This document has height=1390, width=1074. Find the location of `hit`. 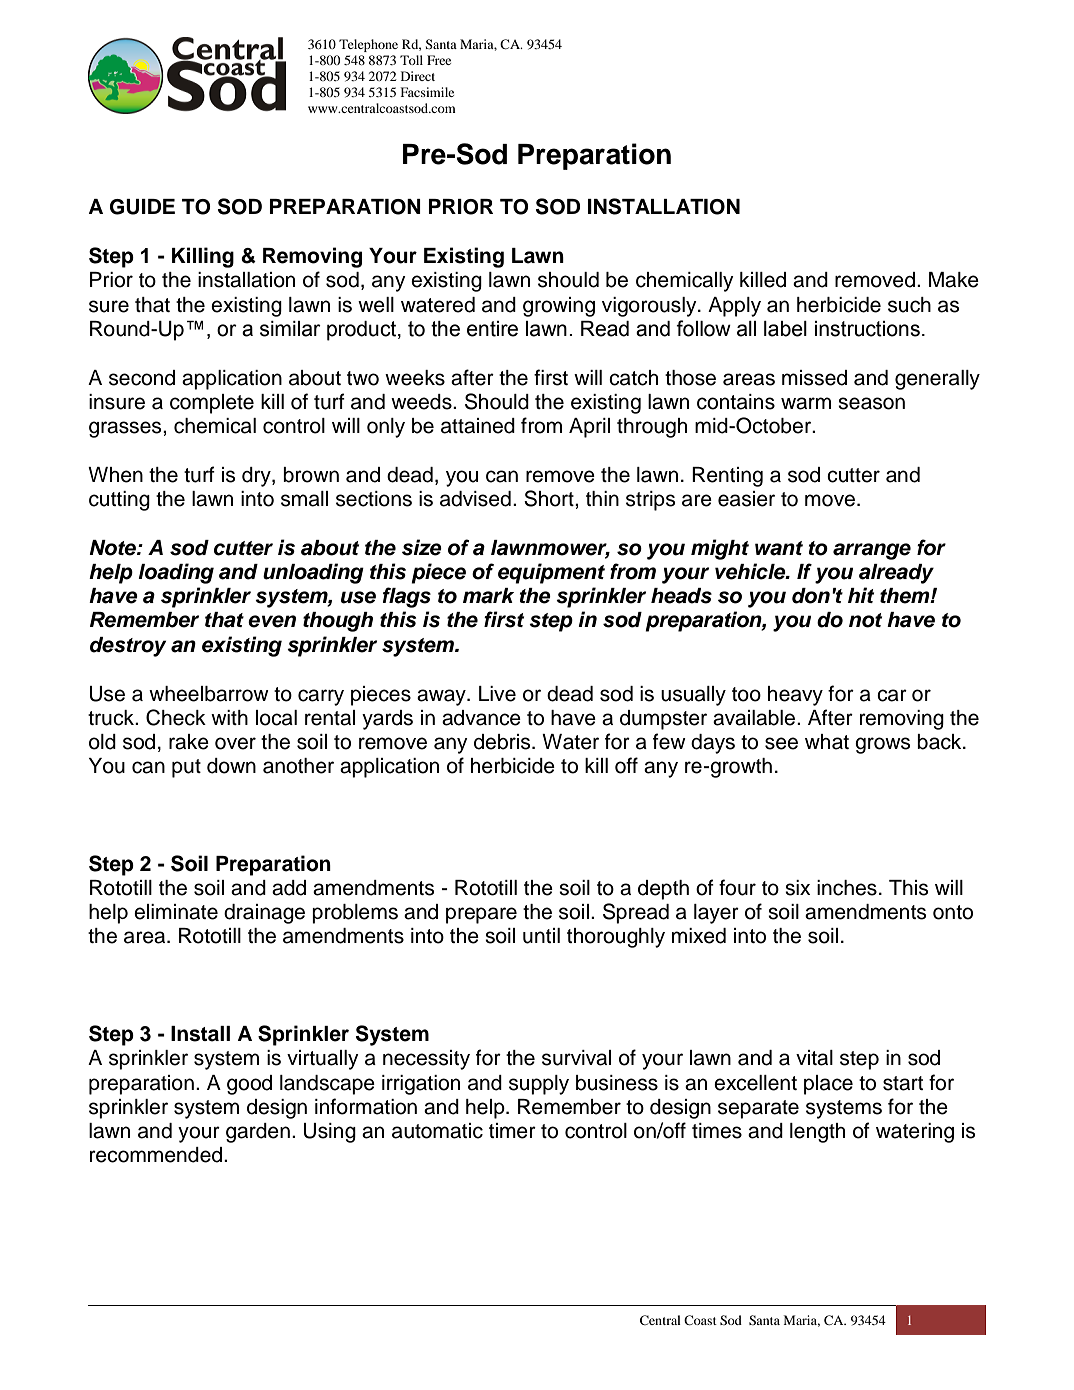

hit is located at coordinates (861, 595).
